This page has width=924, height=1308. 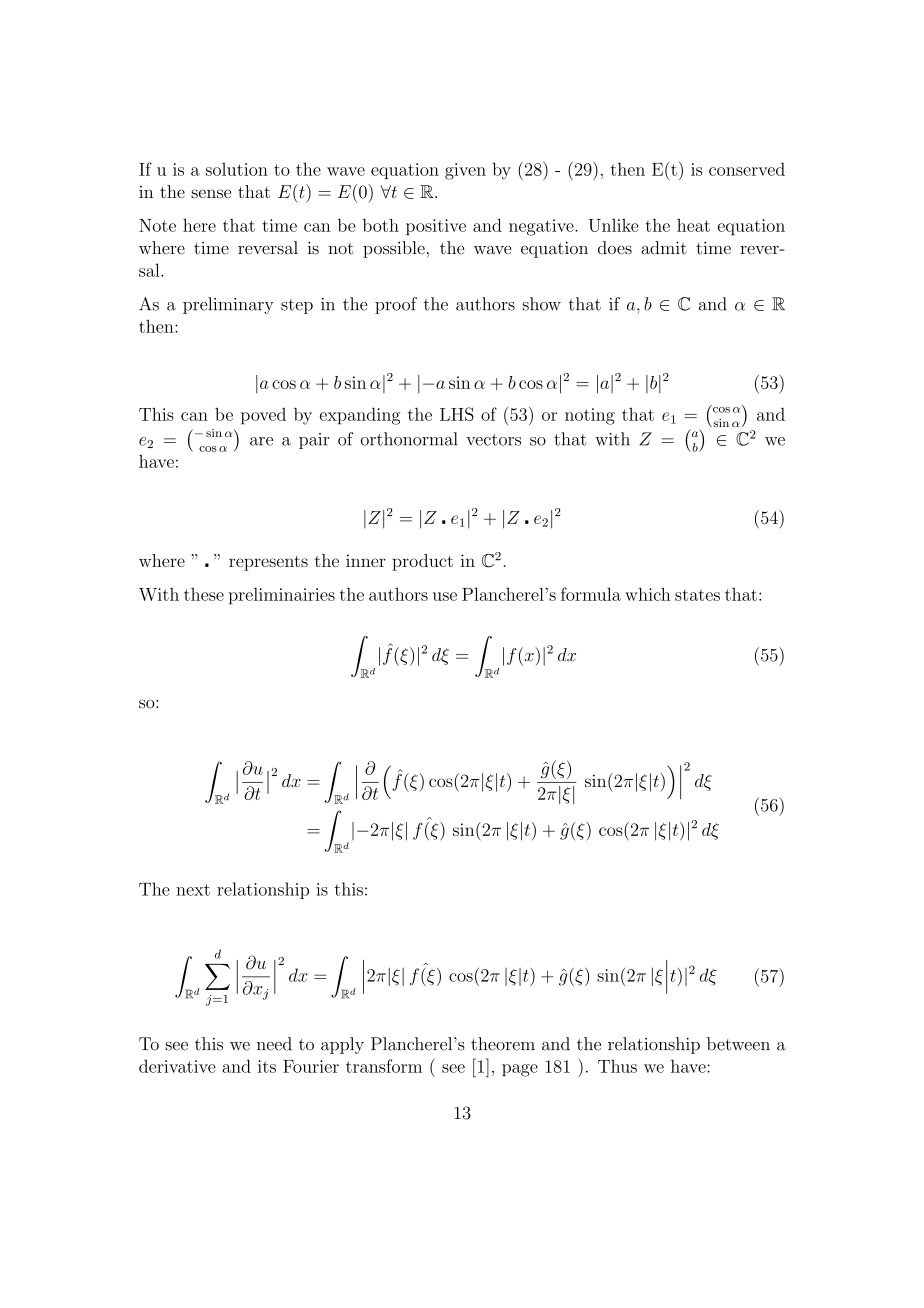 I want to click on LHS, so click(x=457, y=414).
